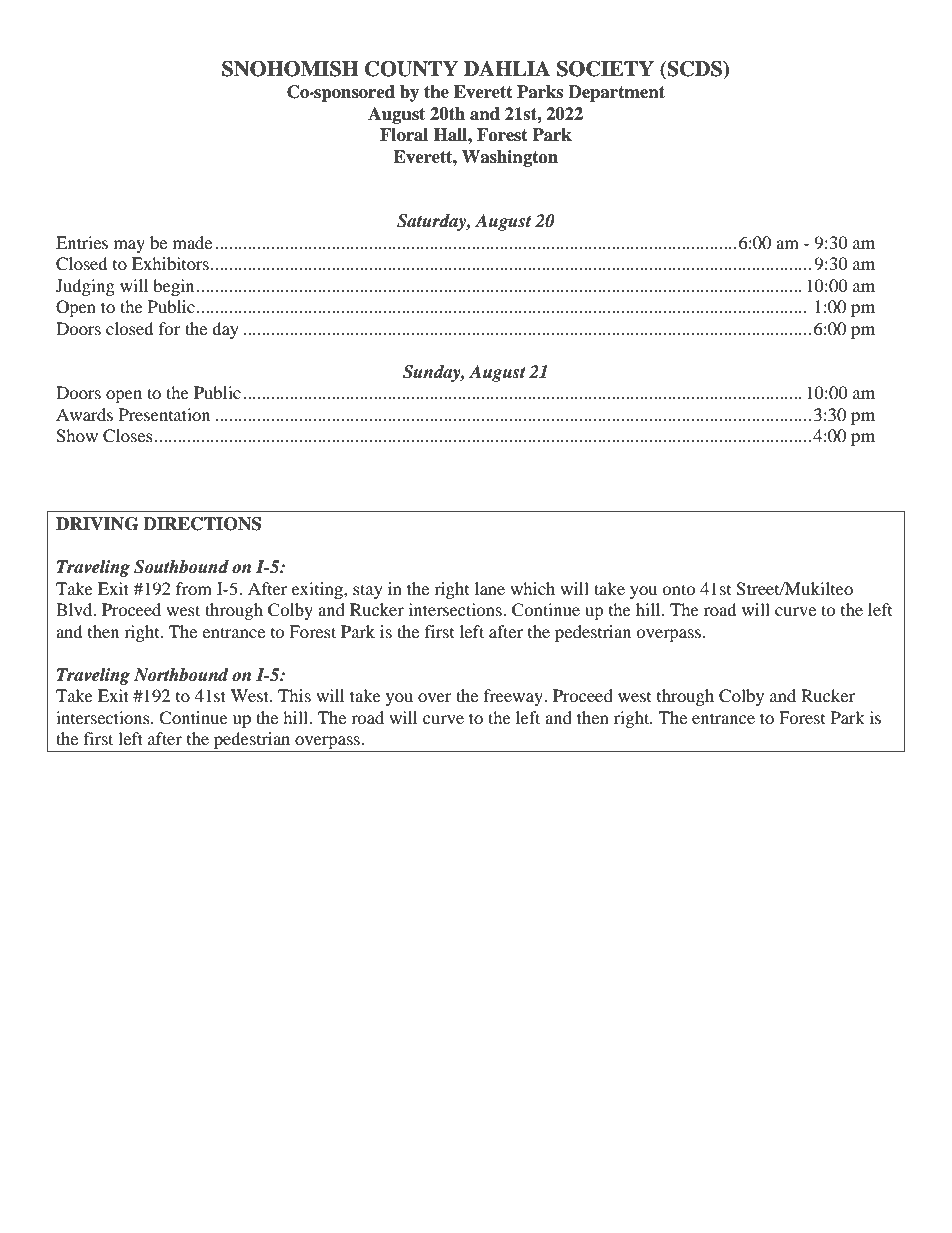 The width and height of the screenshot is (952, 1233). What do you see at coordinates (294, 695) in the screenshot?
I see `This` at bounding box center [294, 695].
